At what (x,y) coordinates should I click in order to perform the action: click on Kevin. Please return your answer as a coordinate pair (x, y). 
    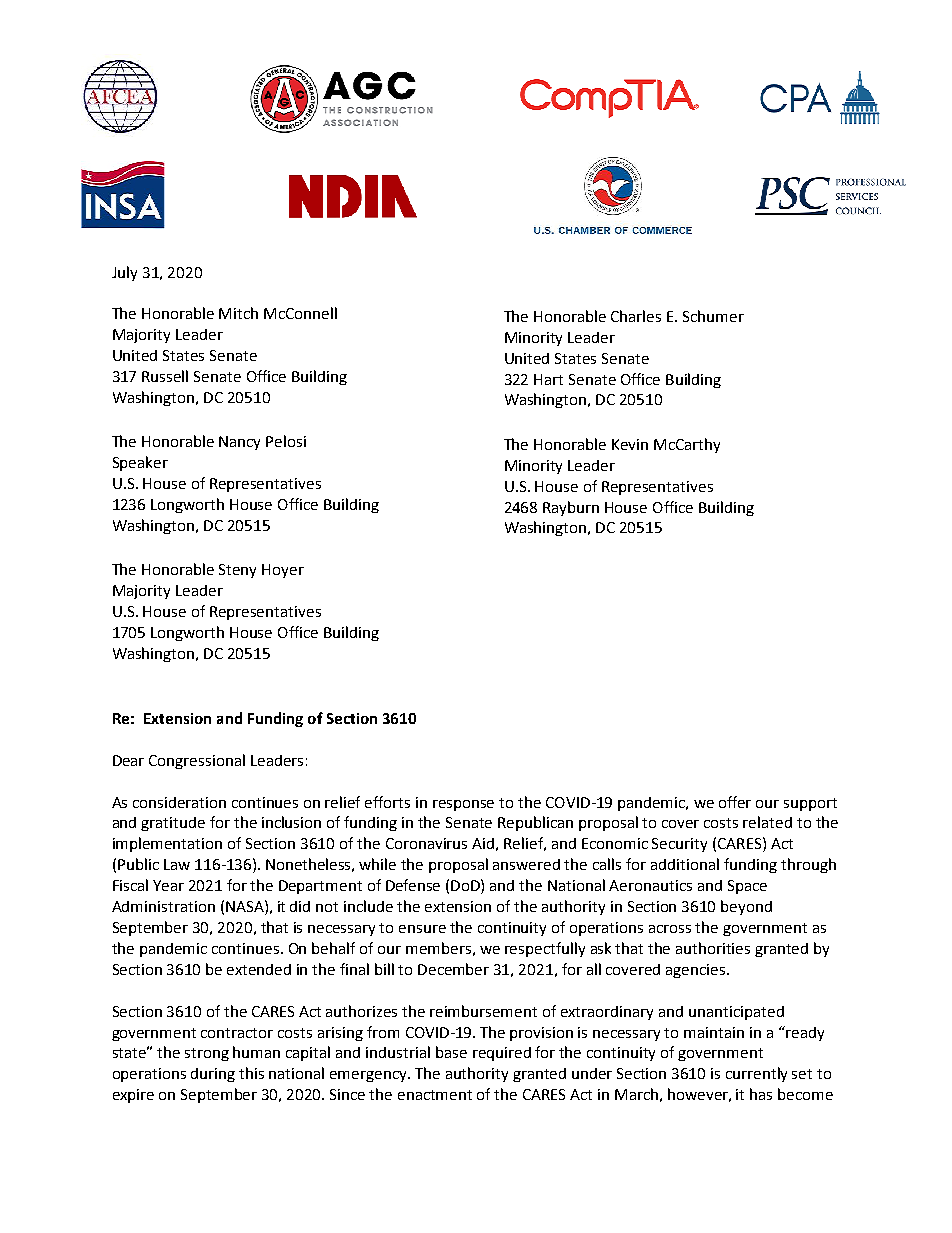
    Looking at the image, I should click on (630, 444).
